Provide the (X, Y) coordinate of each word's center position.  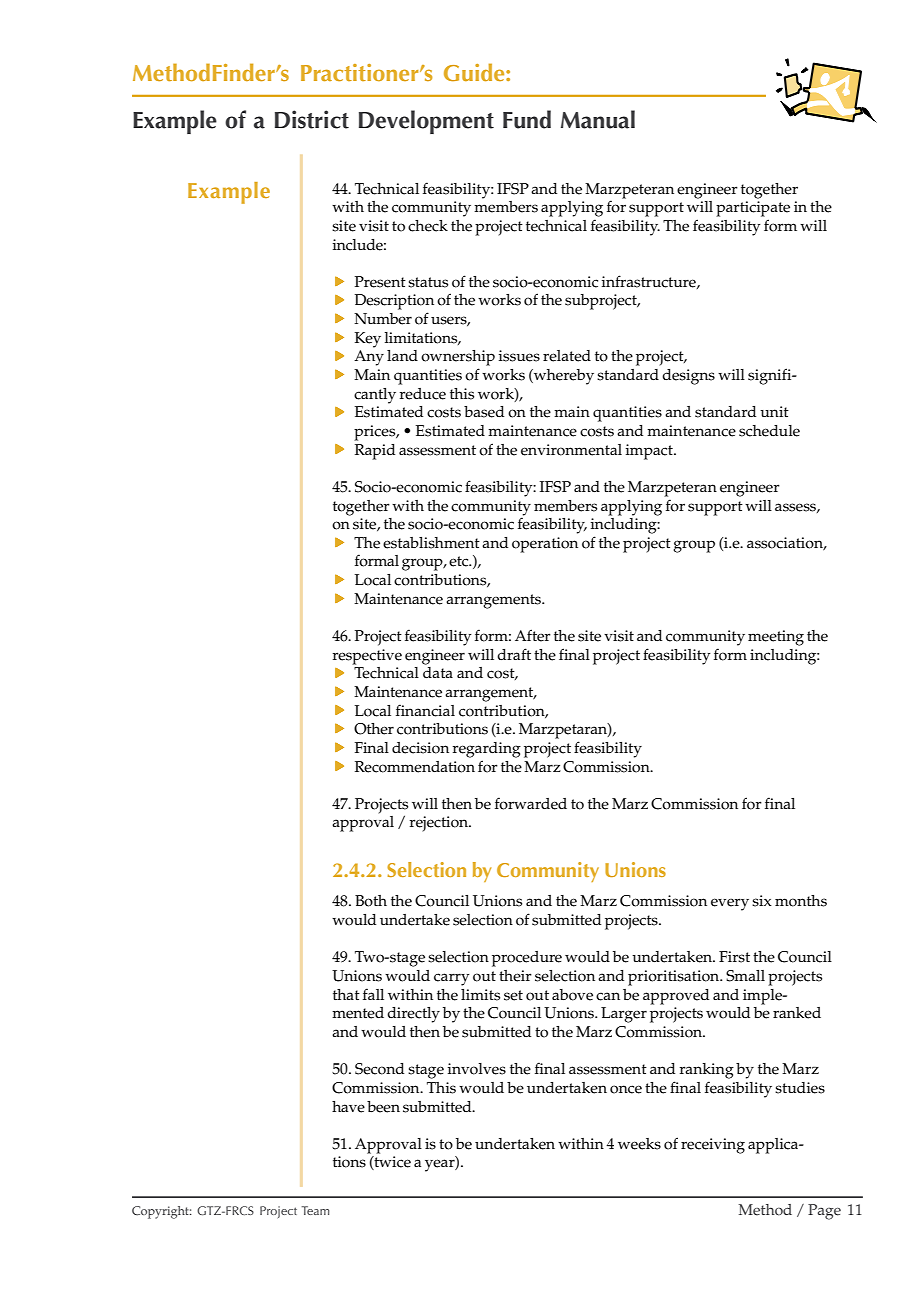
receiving (713, 1146)
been (383, 1107)
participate (753, 209)
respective (367, 657)
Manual (598, 119)
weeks (639, 1144)
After (533, 635)
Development (426, 122)
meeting (776, 638)
